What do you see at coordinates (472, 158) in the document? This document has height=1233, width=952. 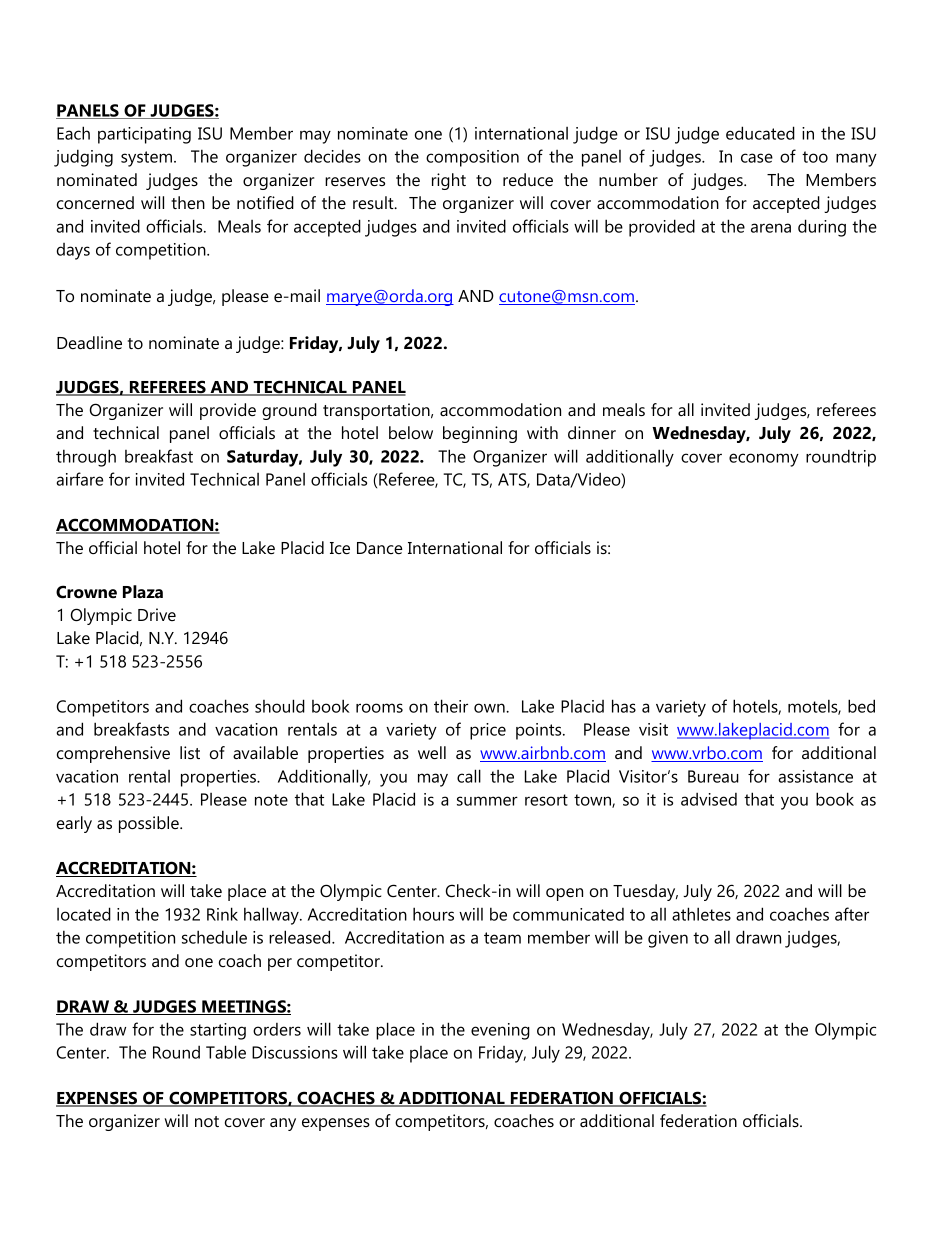 I see `composition` at bounding box center [472, 158].
